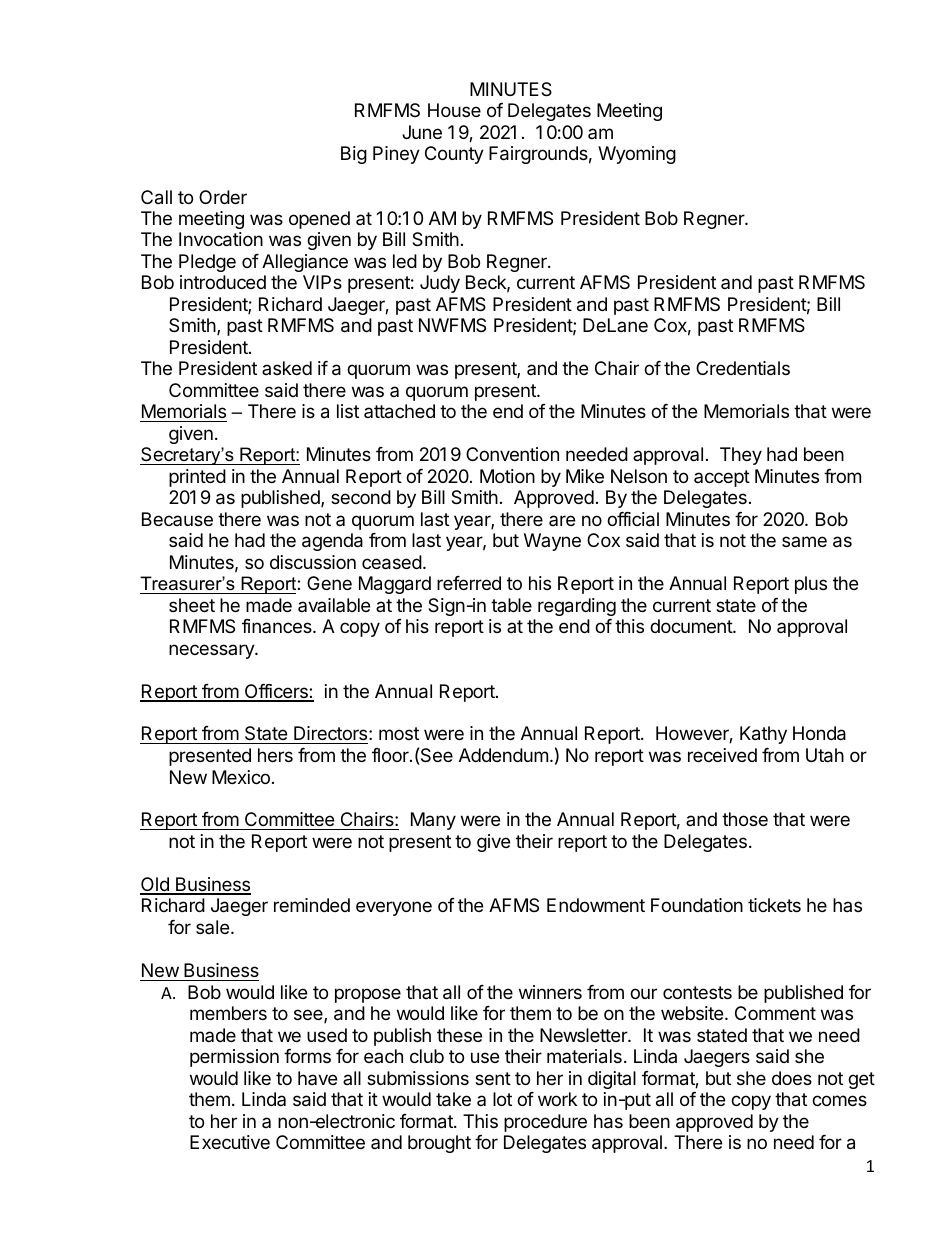 This page has height=1233, width=952. I want to click on Convention, so click(512, 454).
